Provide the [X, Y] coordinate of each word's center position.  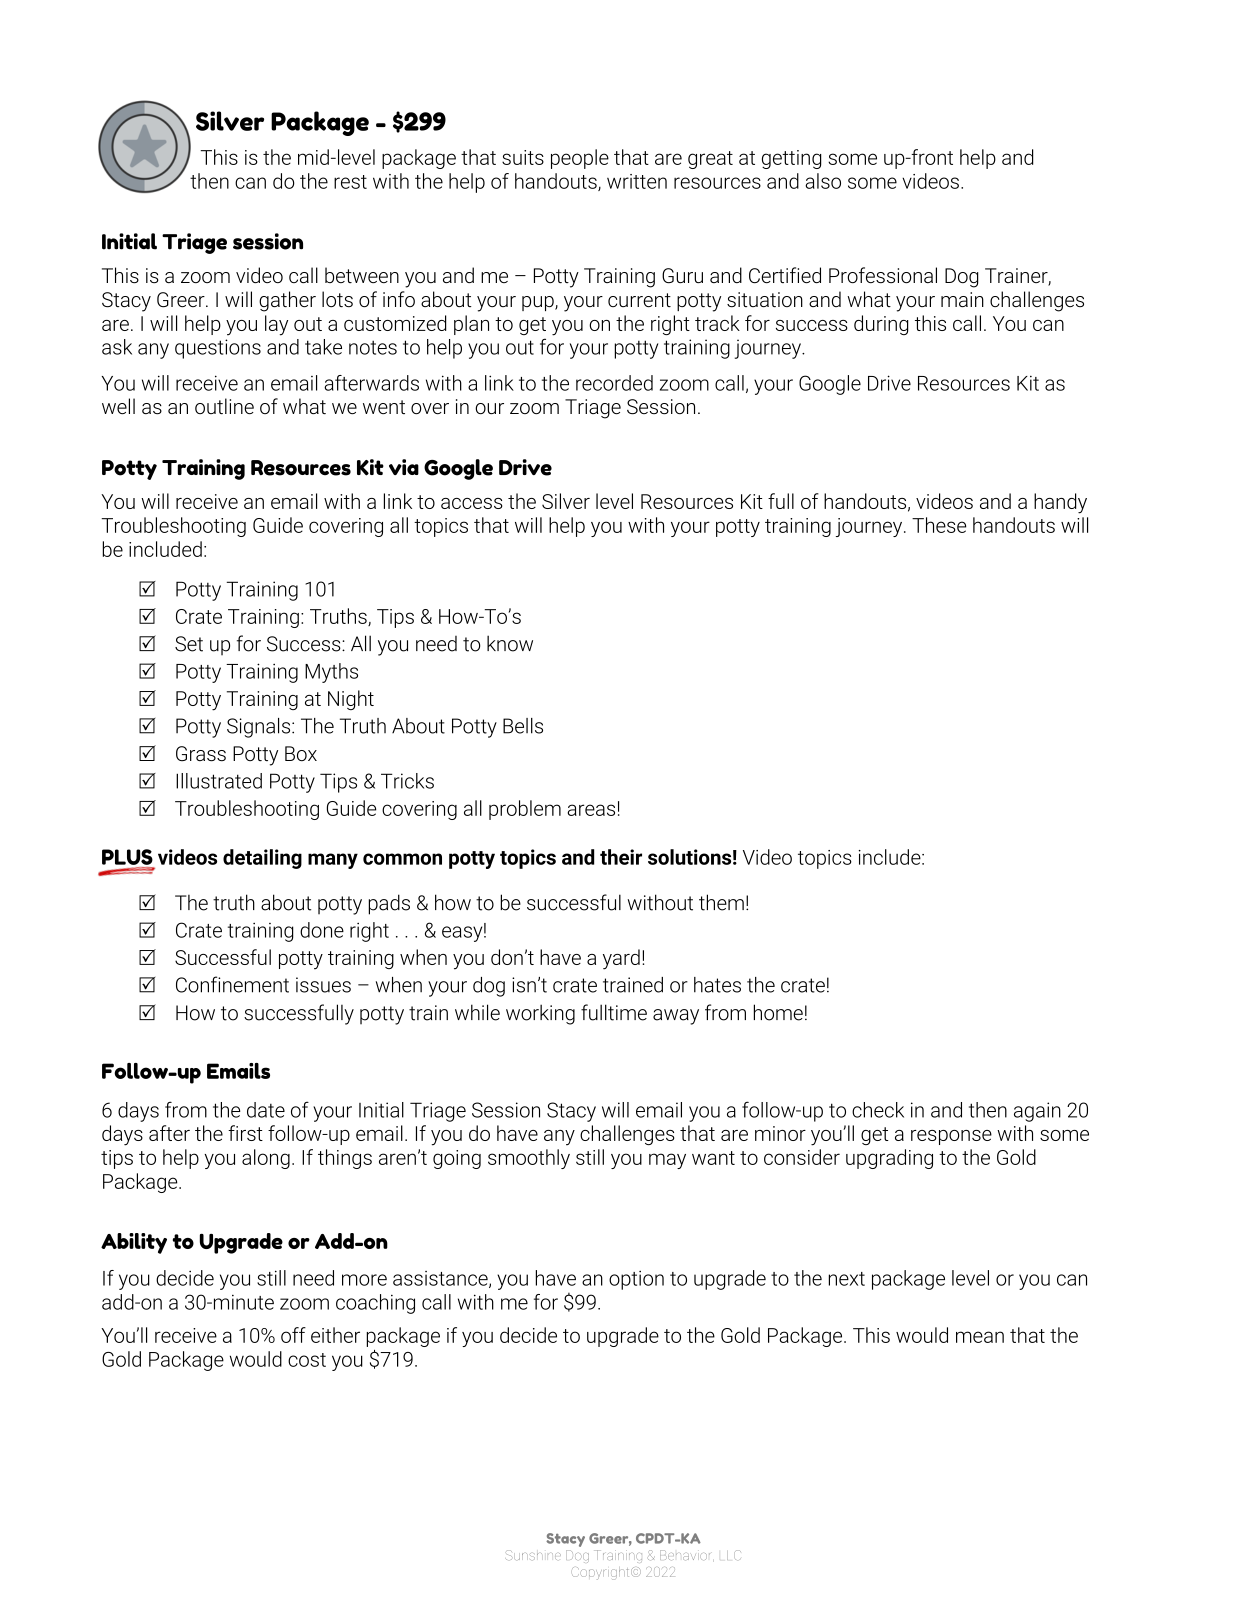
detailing [262, 859]
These [939, 525]
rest [350, 182]
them [721, 902]
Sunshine [533, 1555]
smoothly [529, 1159]
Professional [883, 275]
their [621, 857]
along [266, 1159]
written [637, 181]
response [951, 1137]
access [472, 503]
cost [307, 1360]
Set [189, 644]
